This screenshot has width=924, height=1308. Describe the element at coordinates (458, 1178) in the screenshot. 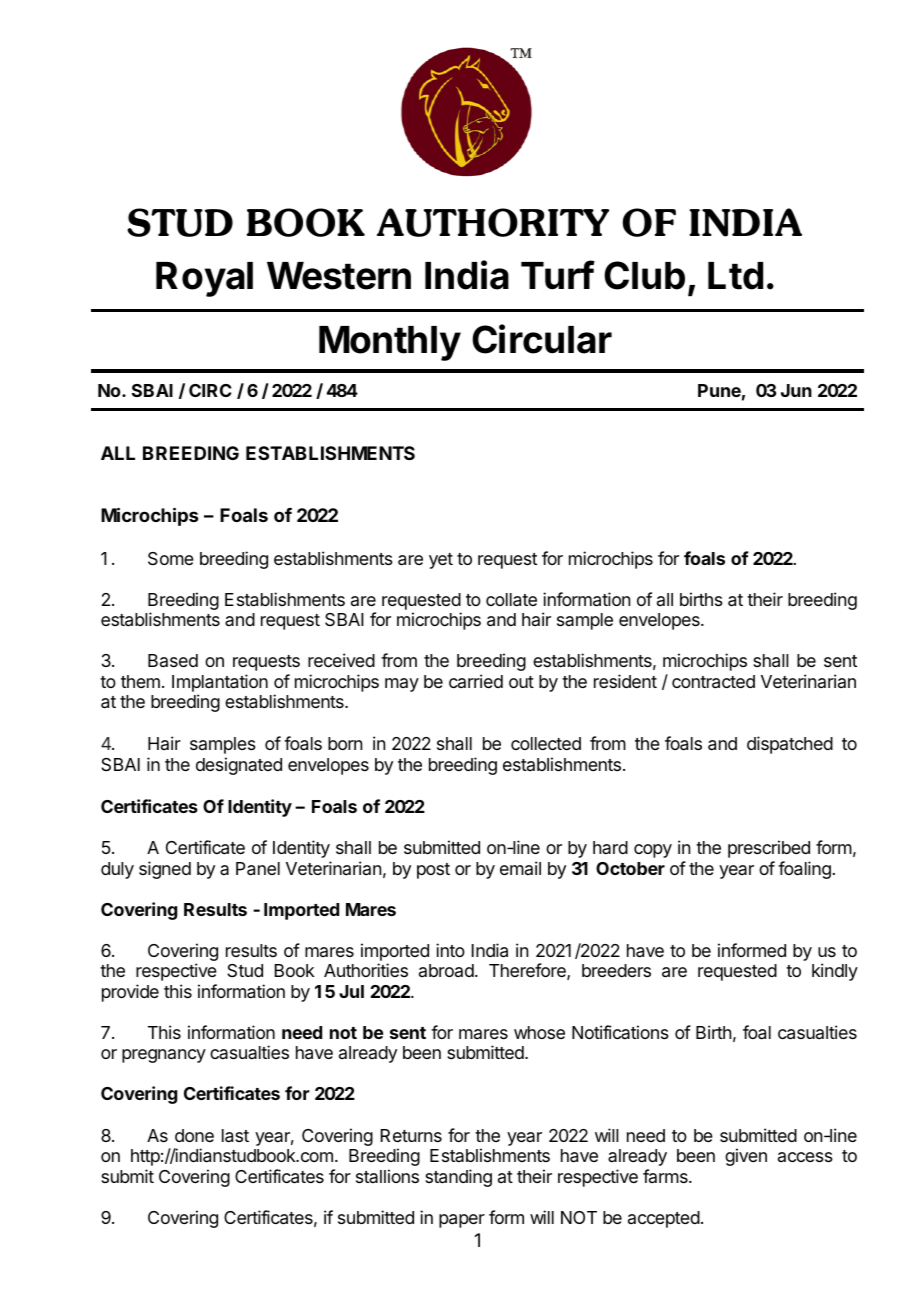

I see `standing` at that location.
